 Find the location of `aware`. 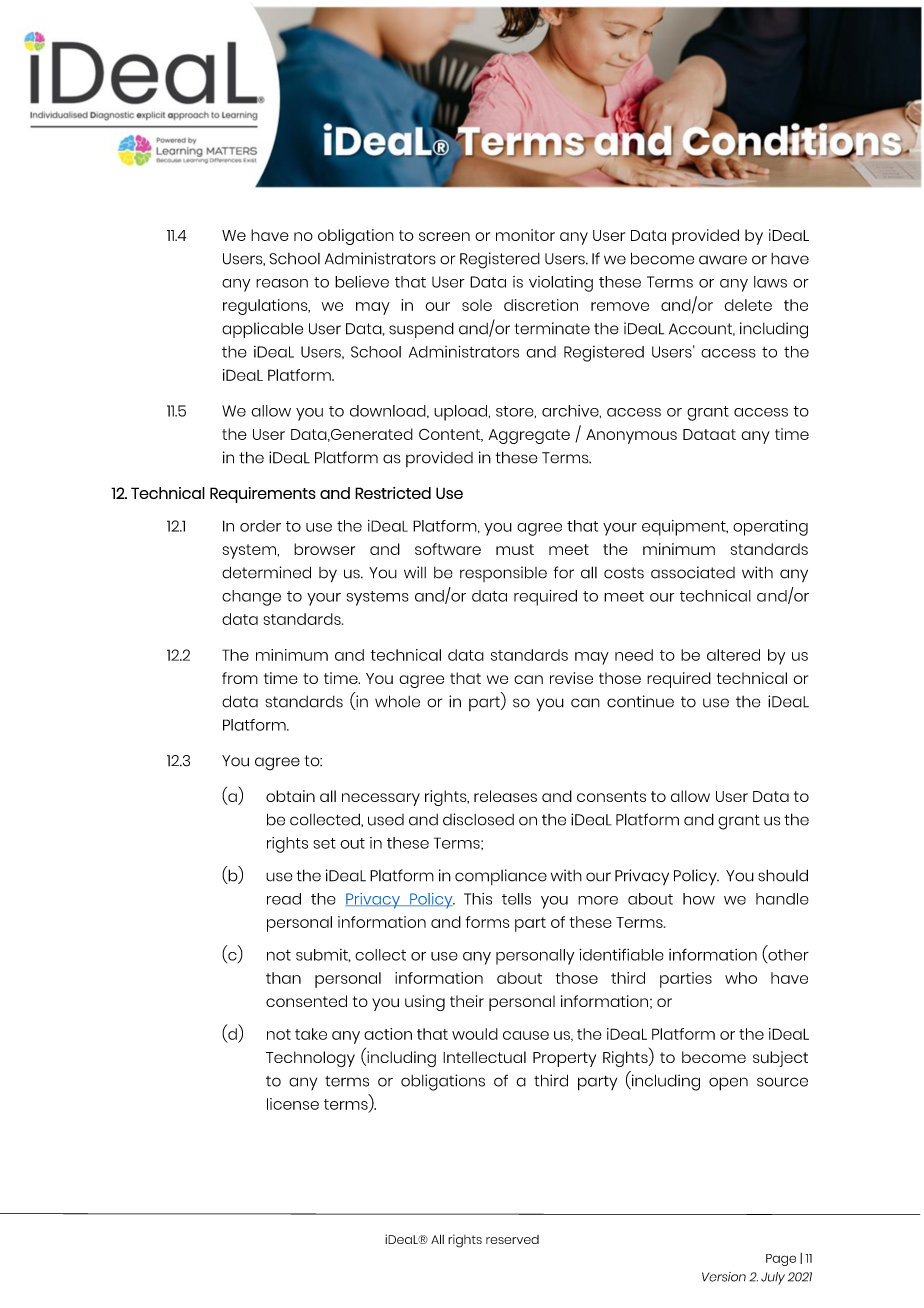

aware is located at coordinates (723, 260).
